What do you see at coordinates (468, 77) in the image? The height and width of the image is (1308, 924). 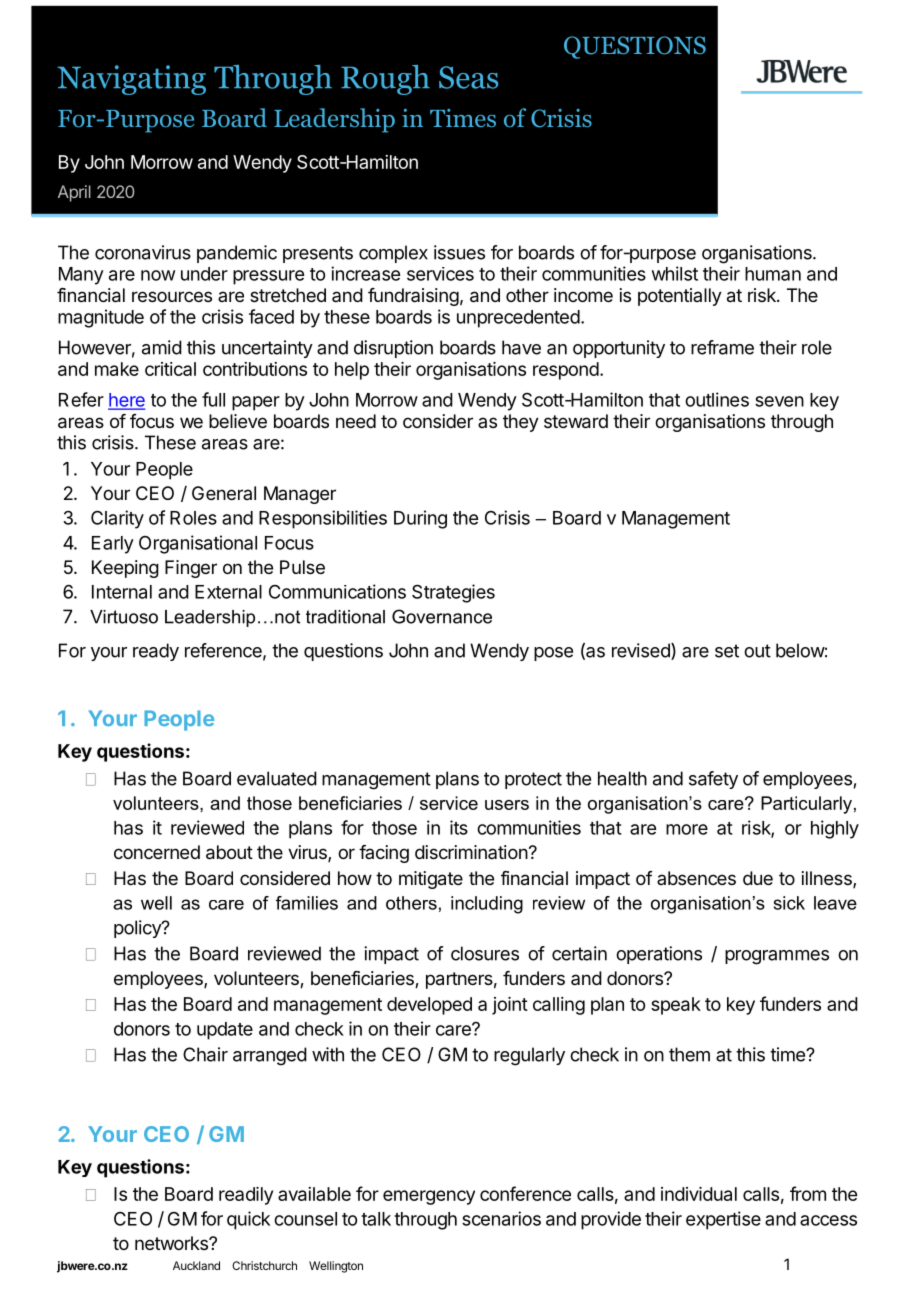 I see `Seas` at bounding box center [468, 77].
